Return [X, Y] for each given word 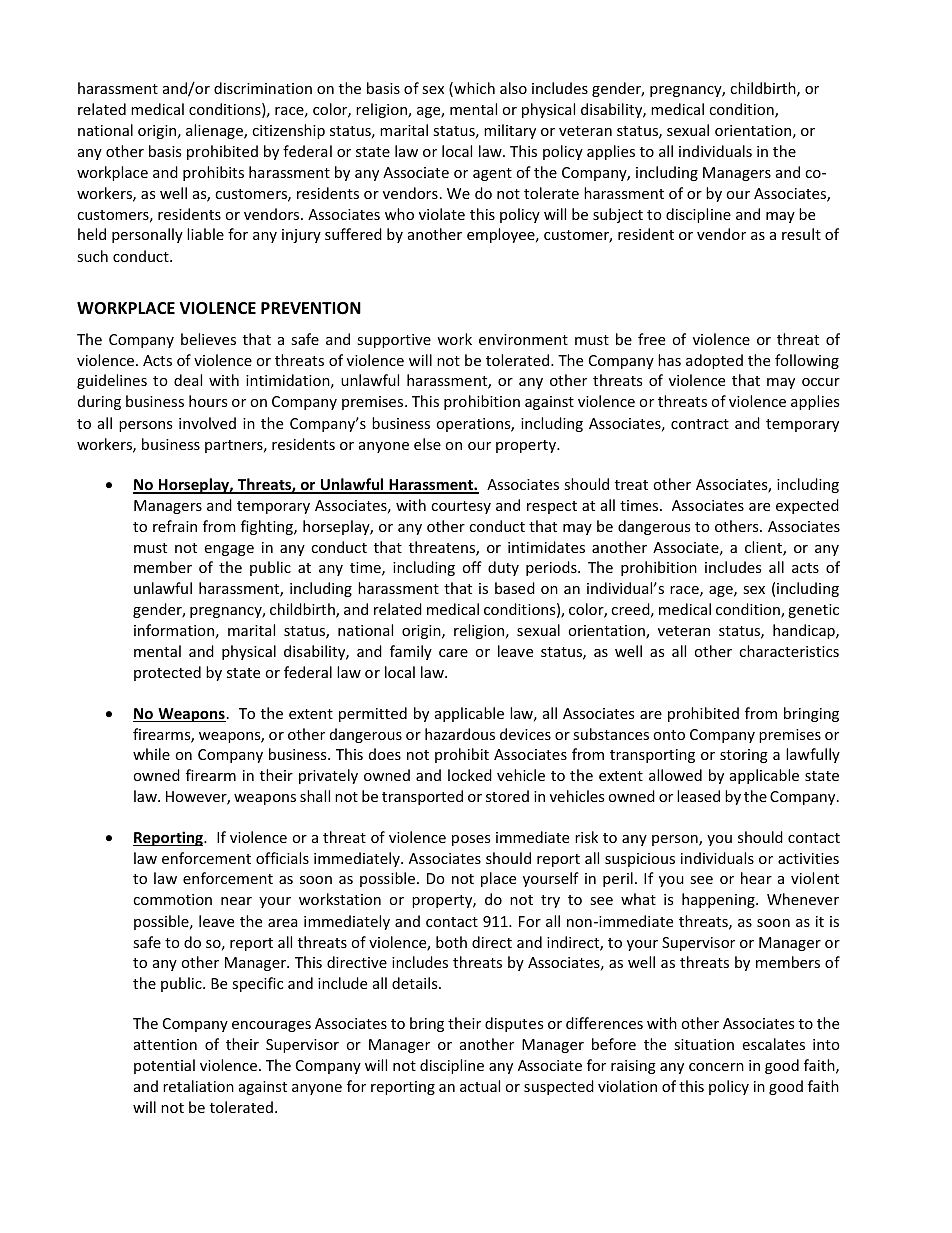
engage [229, 550]
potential [164, 1066]
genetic [813, 611]
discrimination [263, 88]
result [801, 234]
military [510, 131]
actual [480, 1086]
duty [503, 568]
